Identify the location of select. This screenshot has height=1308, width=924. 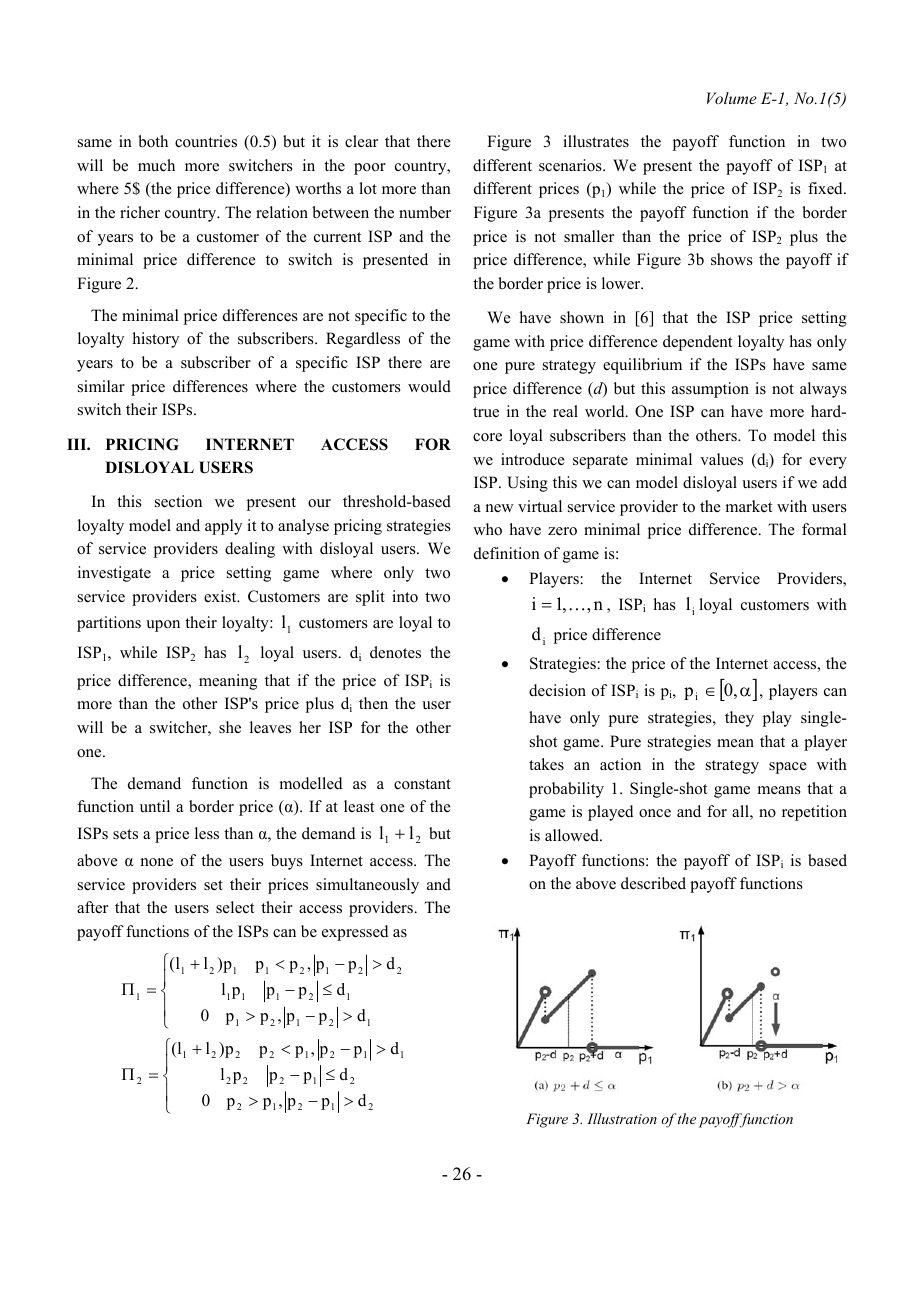
(235, 907).
